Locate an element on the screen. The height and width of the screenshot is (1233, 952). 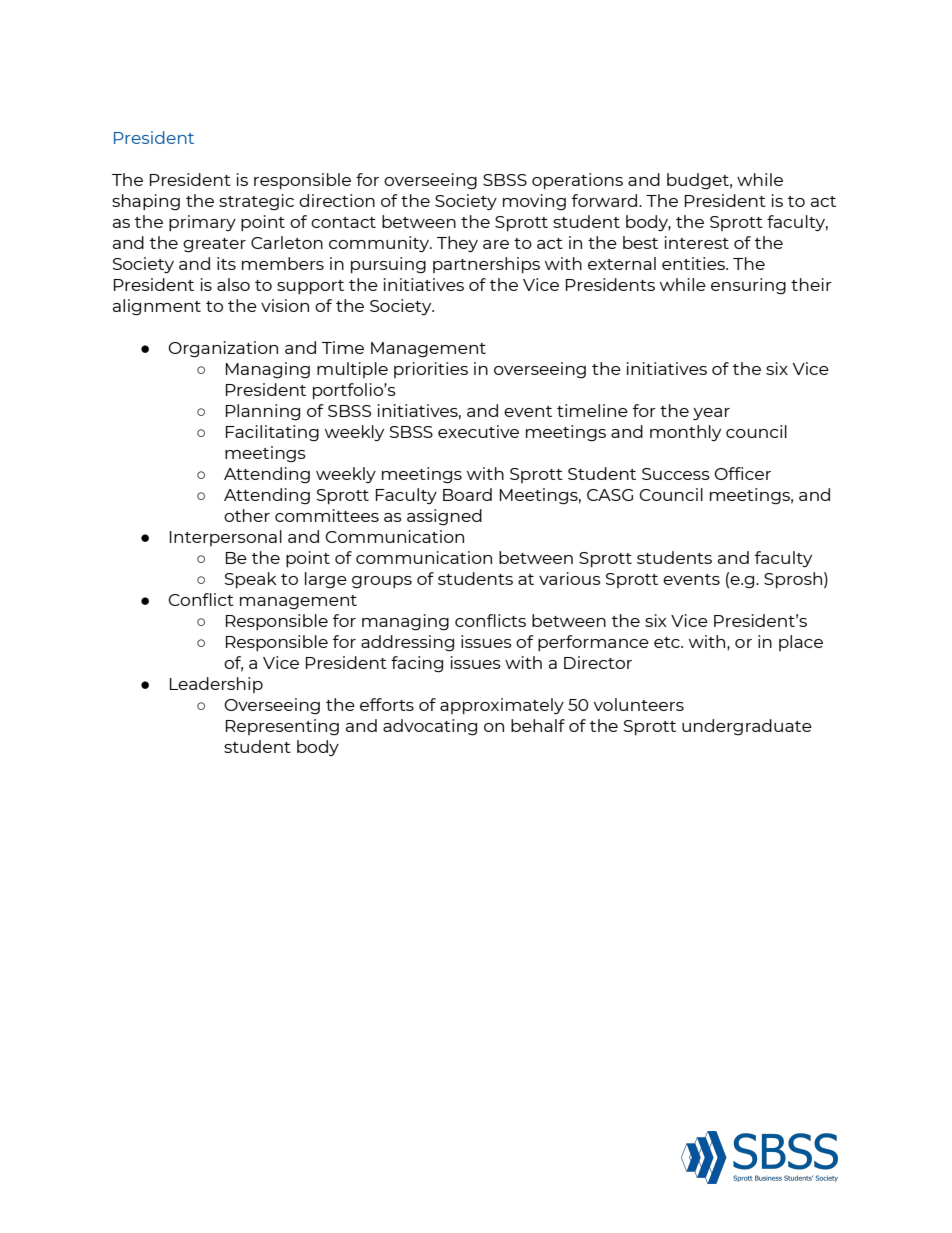
Organization is located at coordinates (223, 349).
